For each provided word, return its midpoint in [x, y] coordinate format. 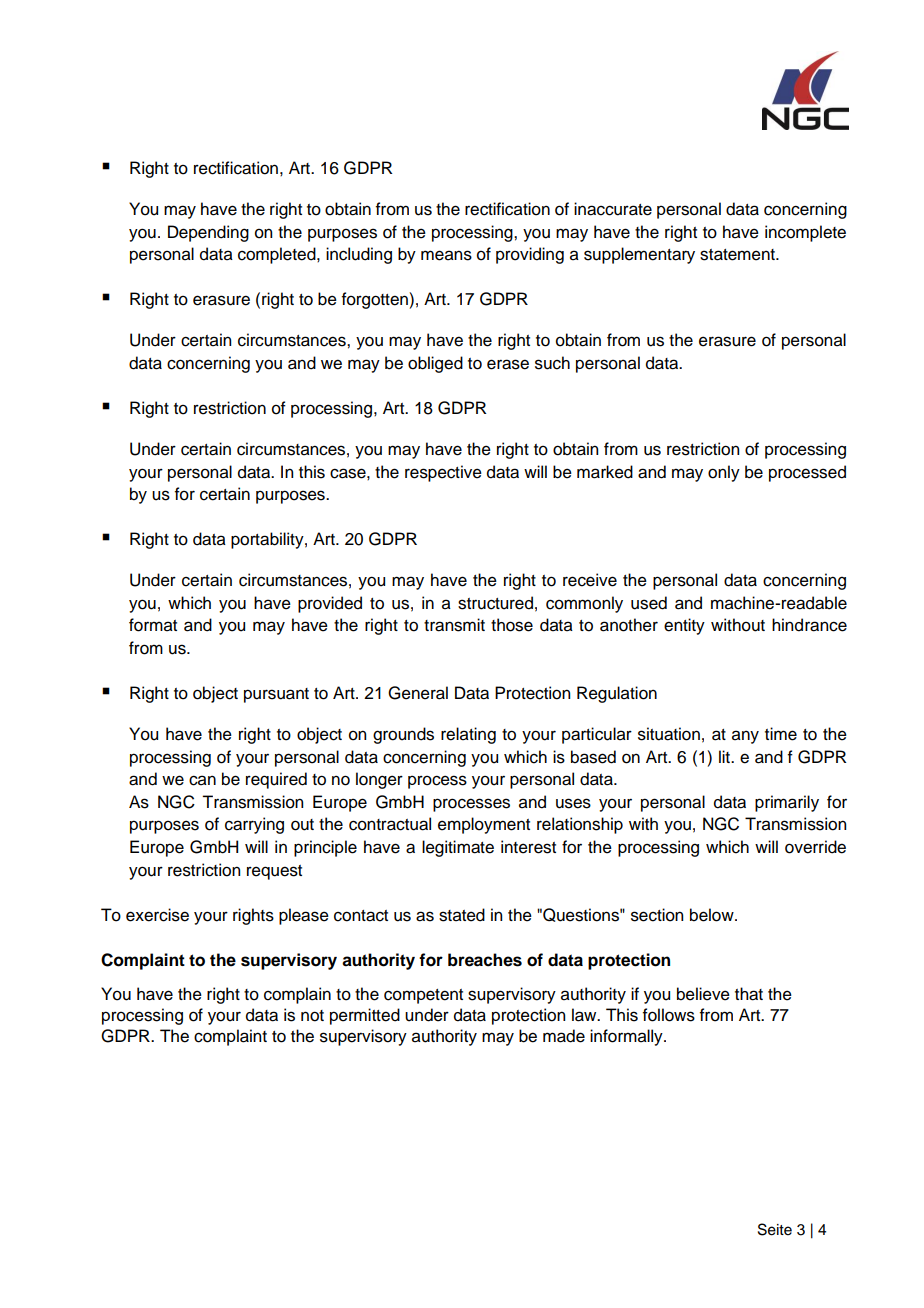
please [304, 916]
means [446, 255]
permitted [365, 1016]
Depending [208, 233]
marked [605, 472]
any [745, 737]
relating [468, 735]
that [749, 994]
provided [330, 604]
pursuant [276, 695]
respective [443, 473]
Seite [775, 1229]
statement [738, 255]
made [564, 1036]
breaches [485, 960]
